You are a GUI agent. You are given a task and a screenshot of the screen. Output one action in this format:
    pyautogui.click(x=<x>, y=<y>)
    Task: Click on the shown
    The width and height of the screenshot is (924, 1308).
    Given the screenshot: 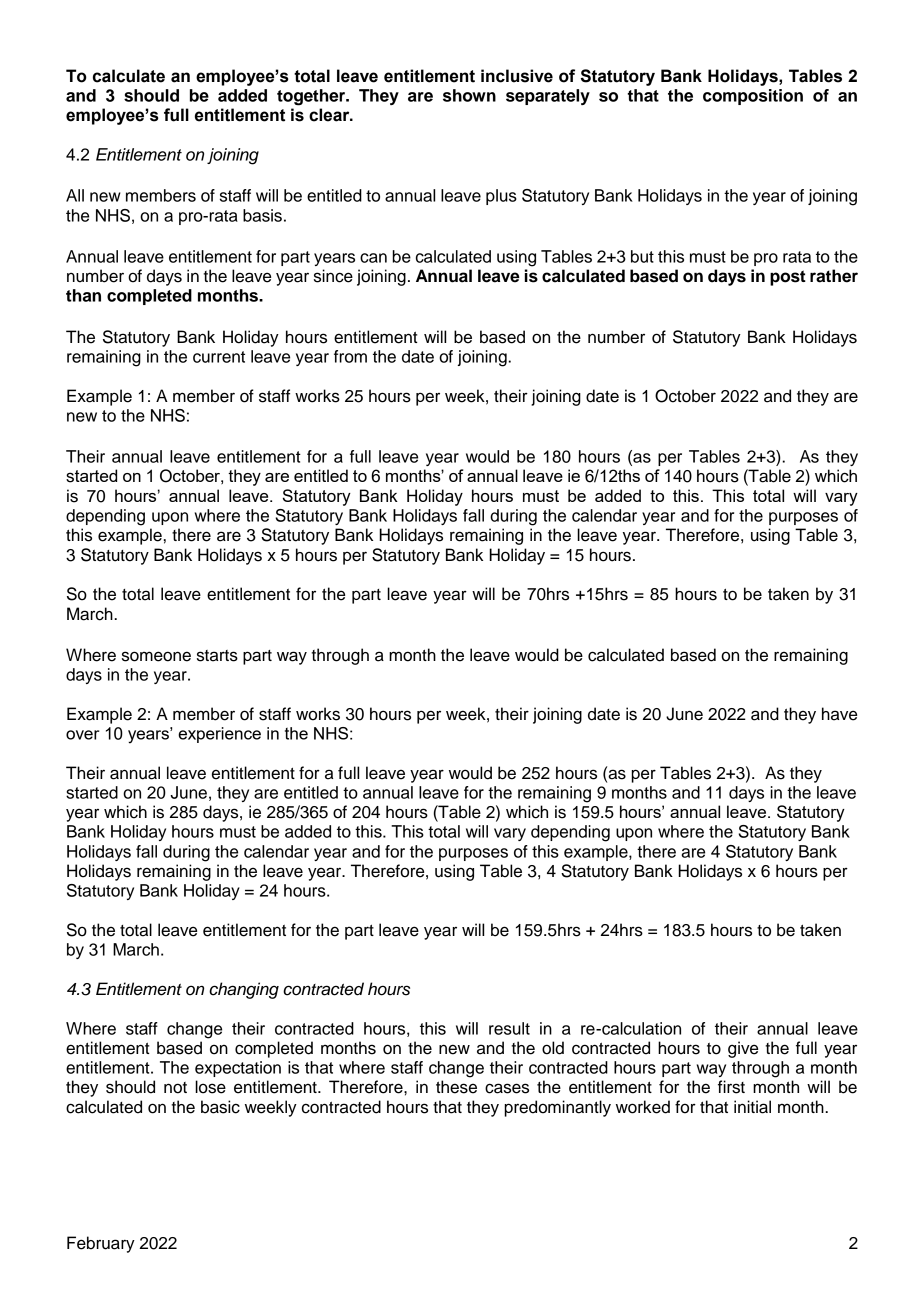 What is the action you would take?
    pyautogui.click(x=469, y=95)
